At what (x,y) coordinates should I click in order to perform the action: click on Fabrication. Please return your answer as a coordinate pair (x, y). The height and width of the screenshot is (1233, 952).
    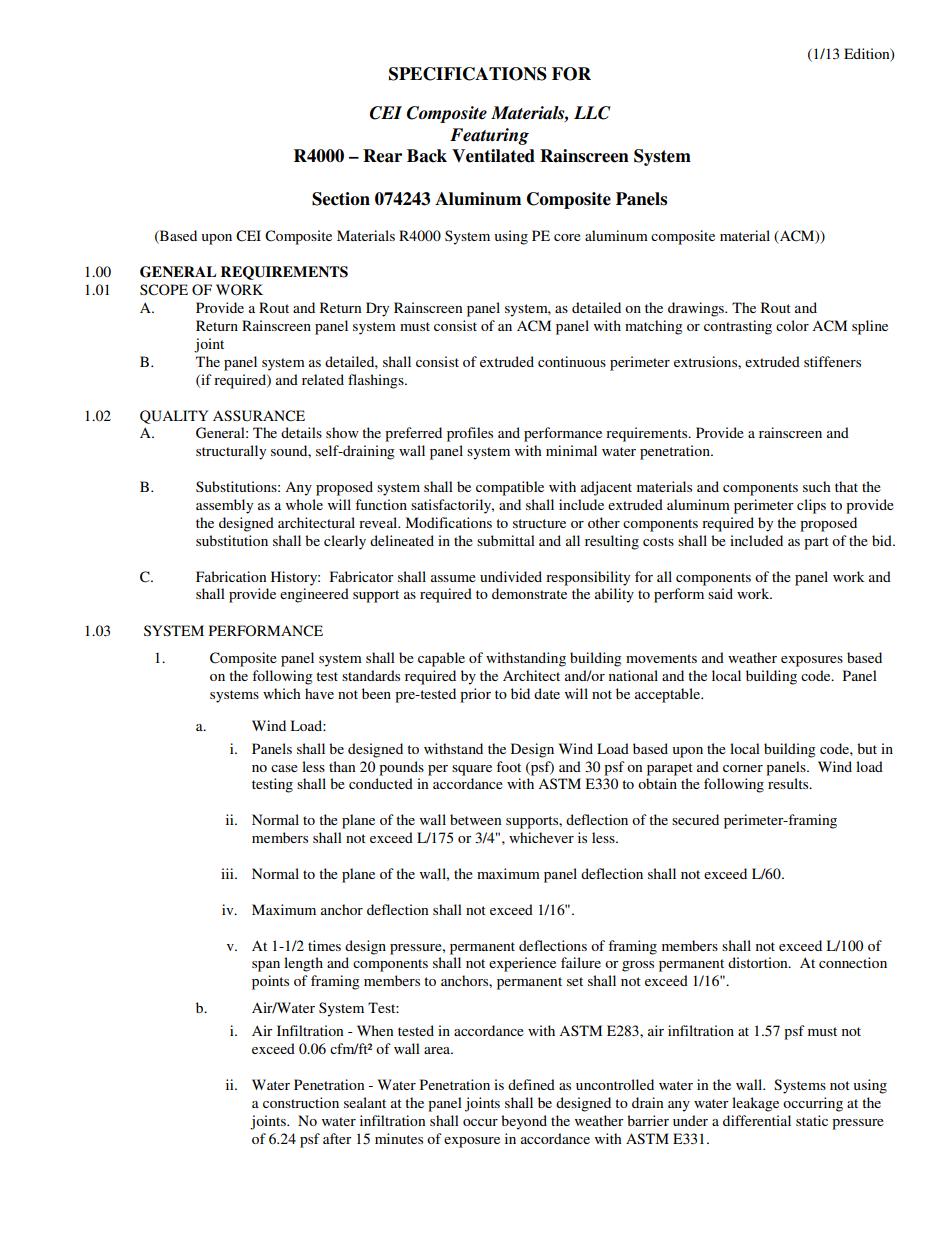
    Looking at the image, I should click on (231, 576).
